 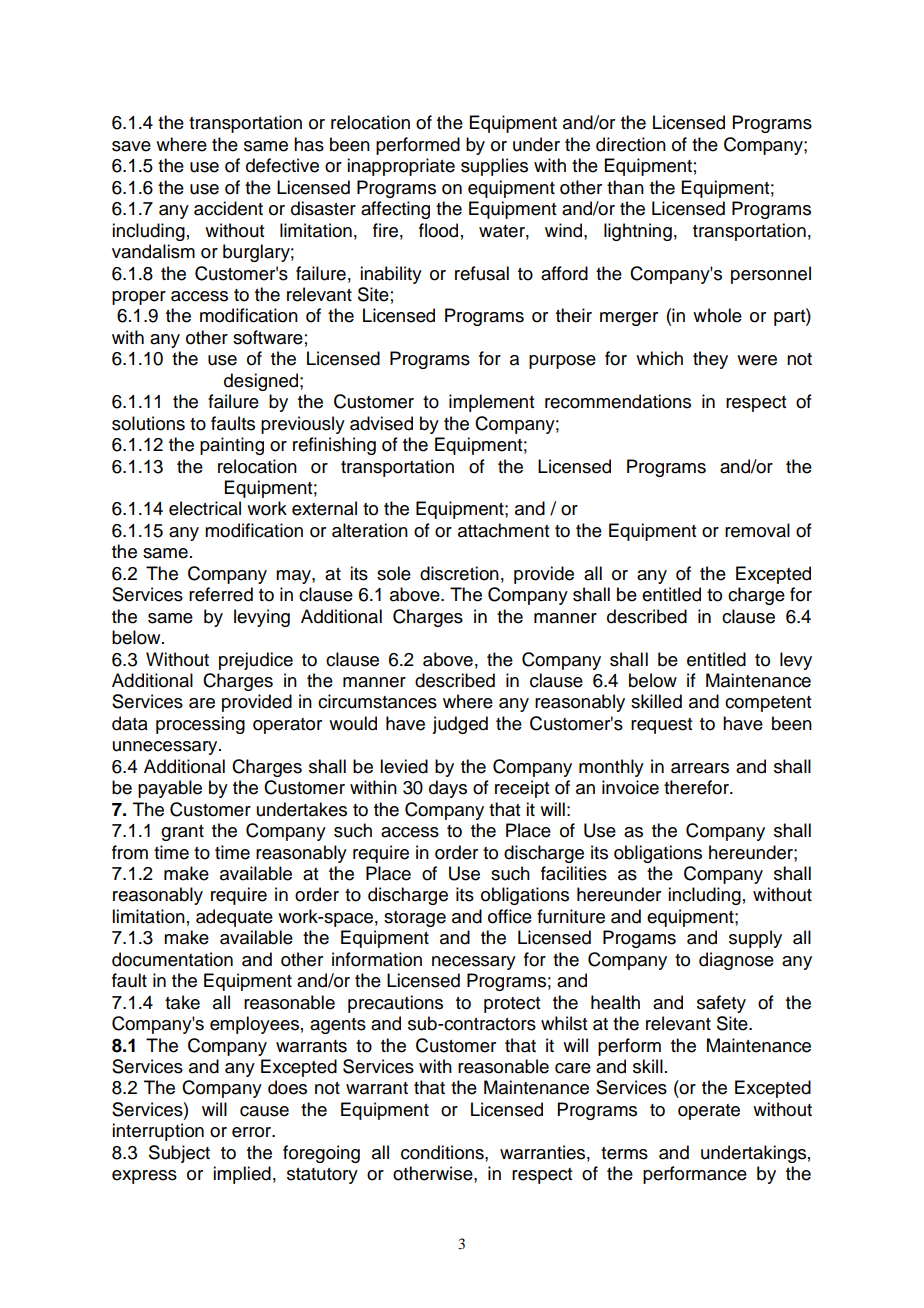 I want to click on supplies, so click(x=494, y=167).
